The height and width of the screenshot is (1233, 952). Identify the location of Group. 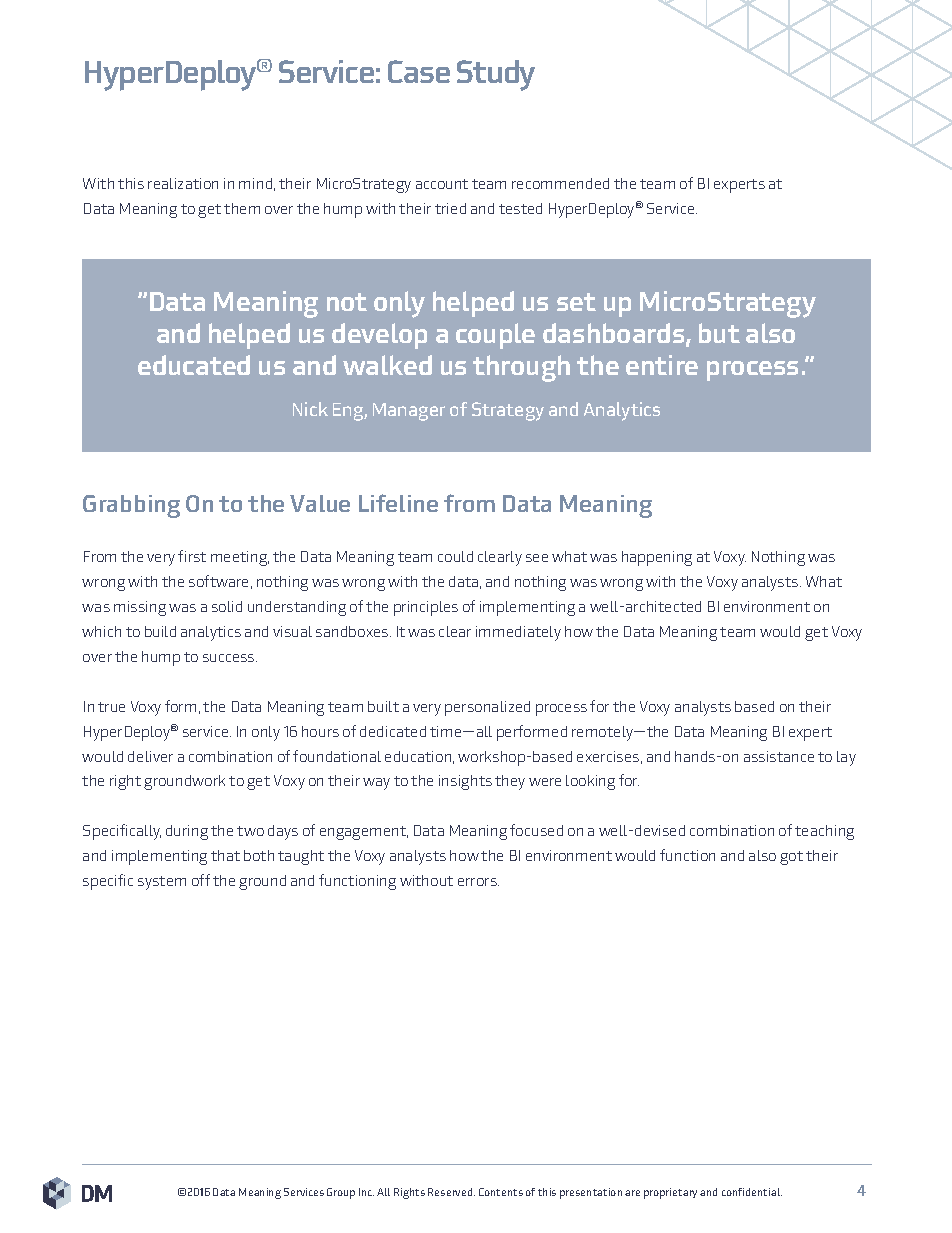
(341, 1193).
